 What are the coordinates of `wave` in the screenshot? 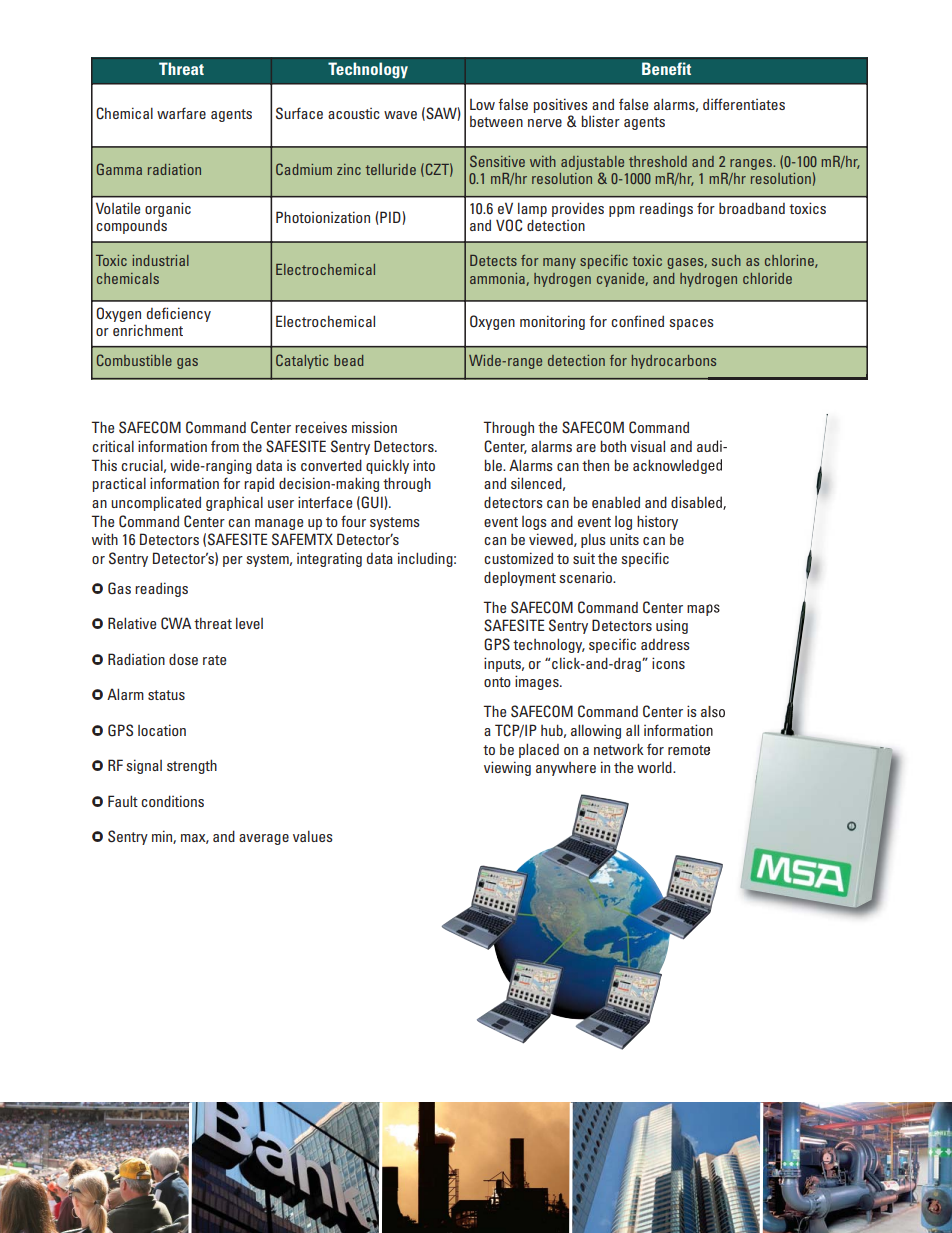 It's located at (400, 115).
